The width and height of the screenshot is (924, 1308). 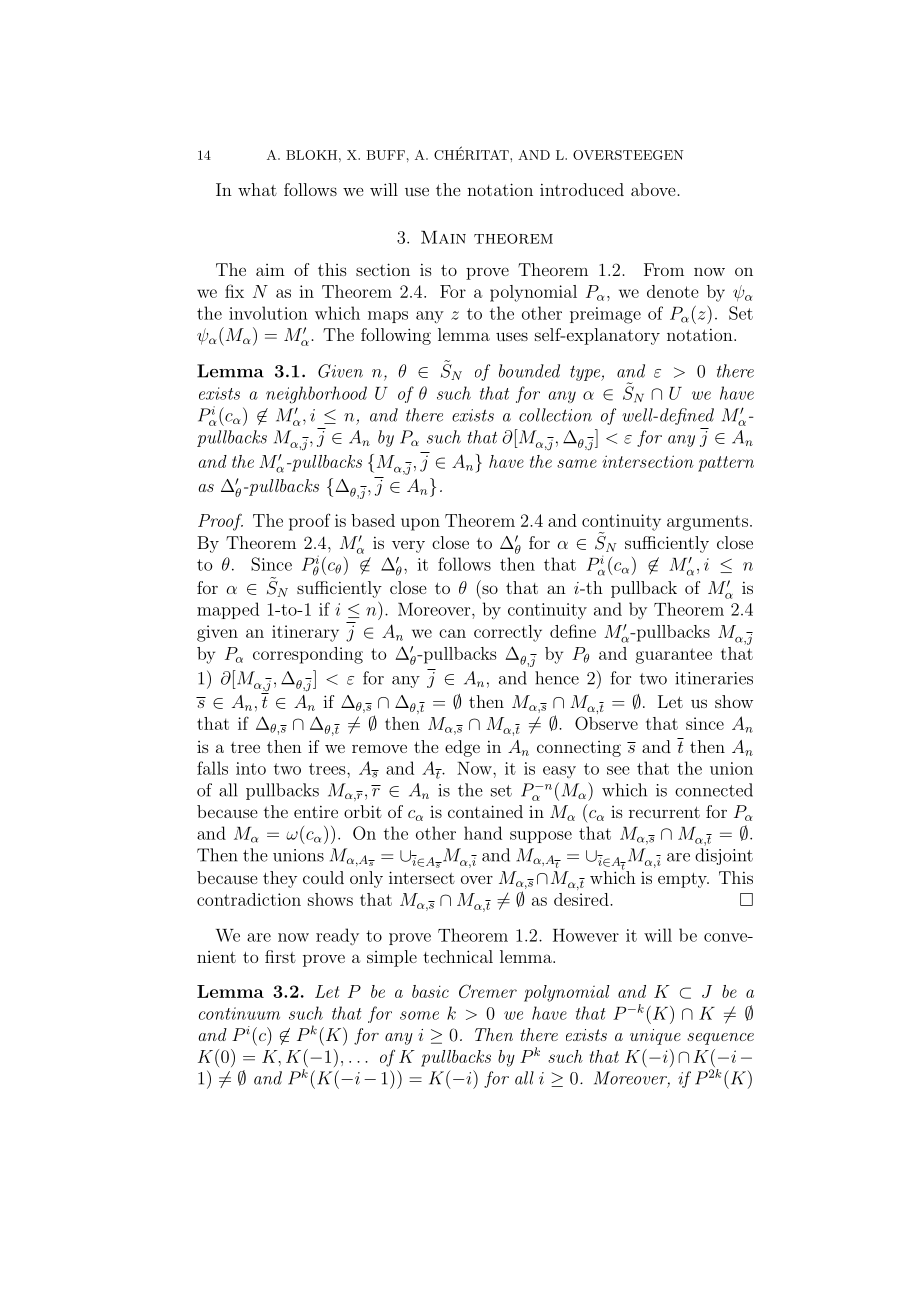 I want to click on what, so click(x=257, y=189).
